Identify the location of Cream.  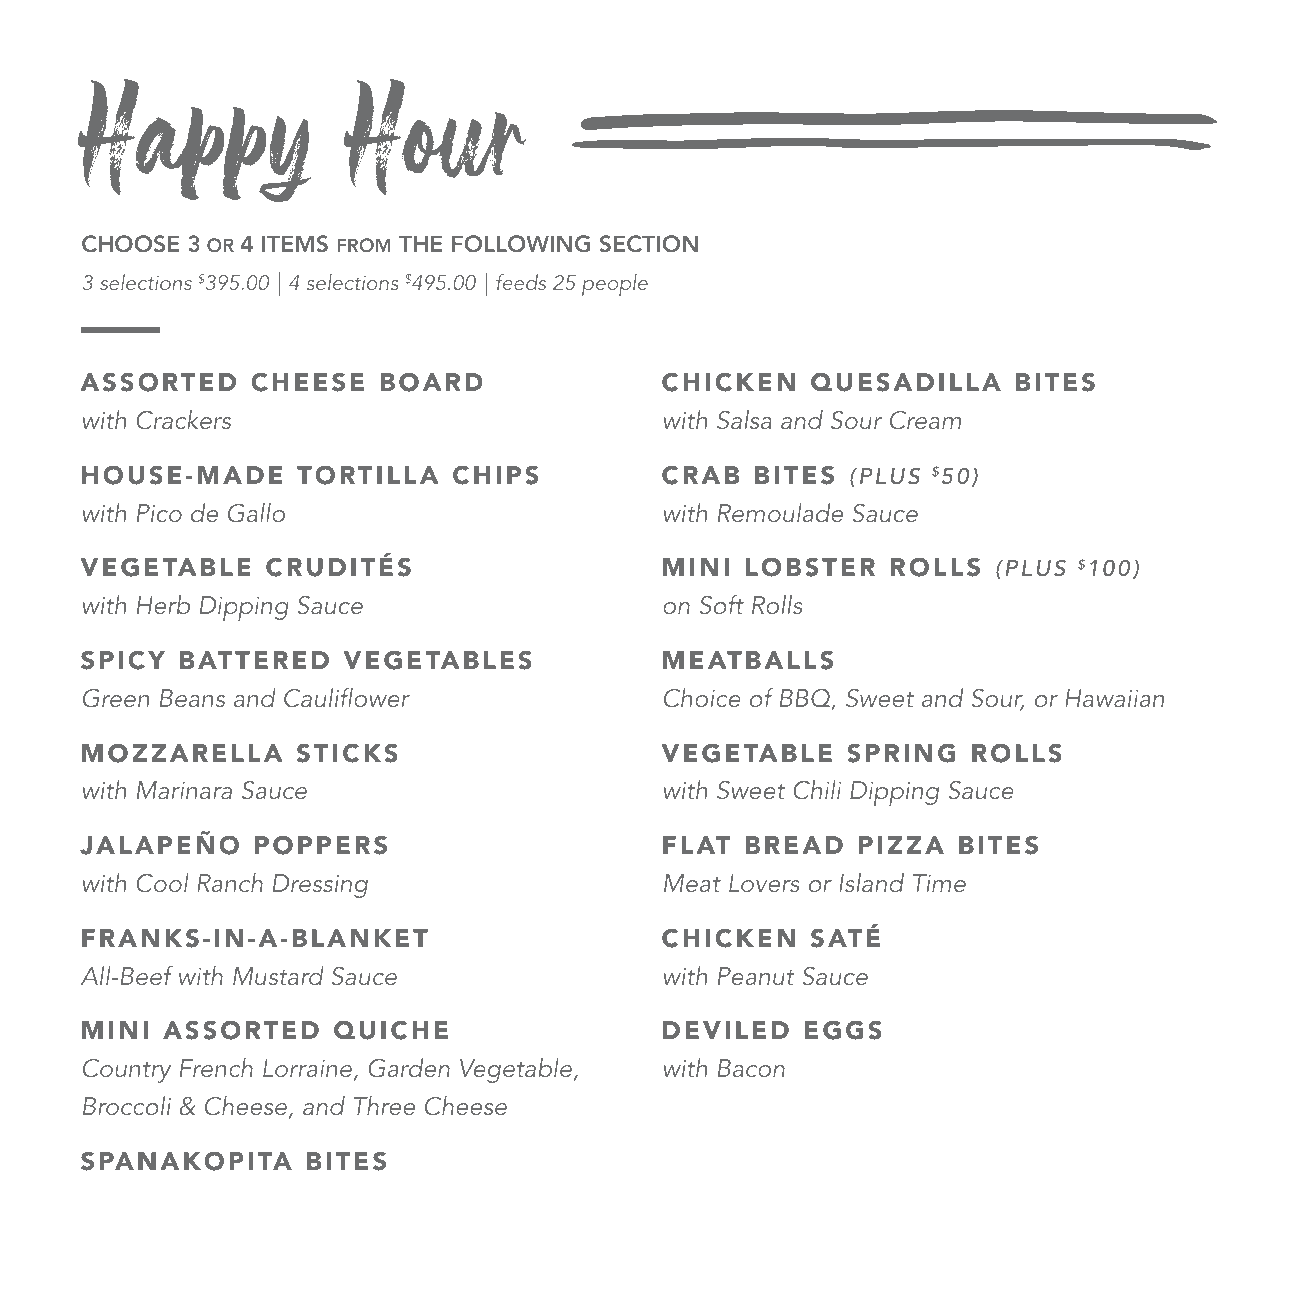
(925, 420).
